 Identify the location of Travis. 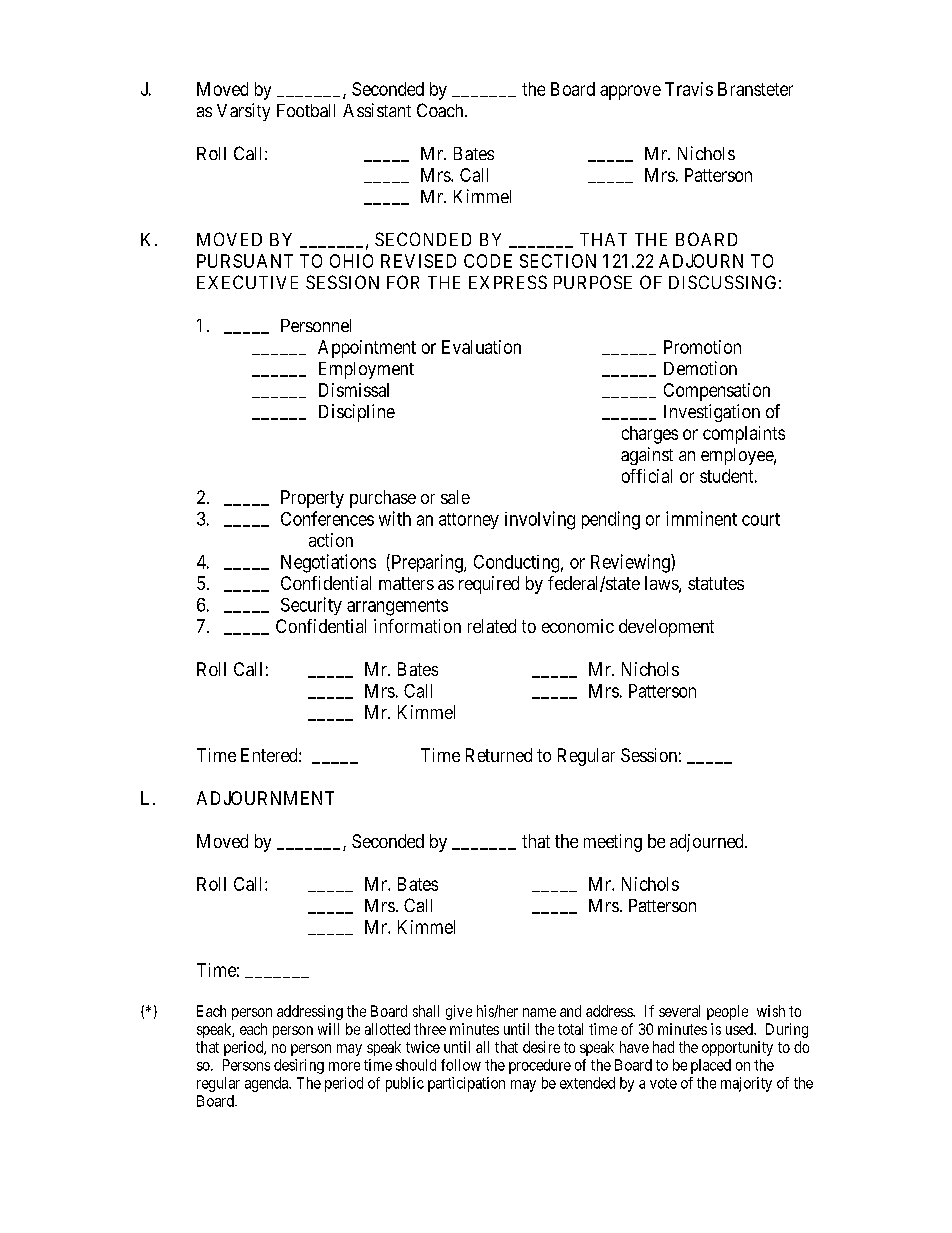
(689, 89).
